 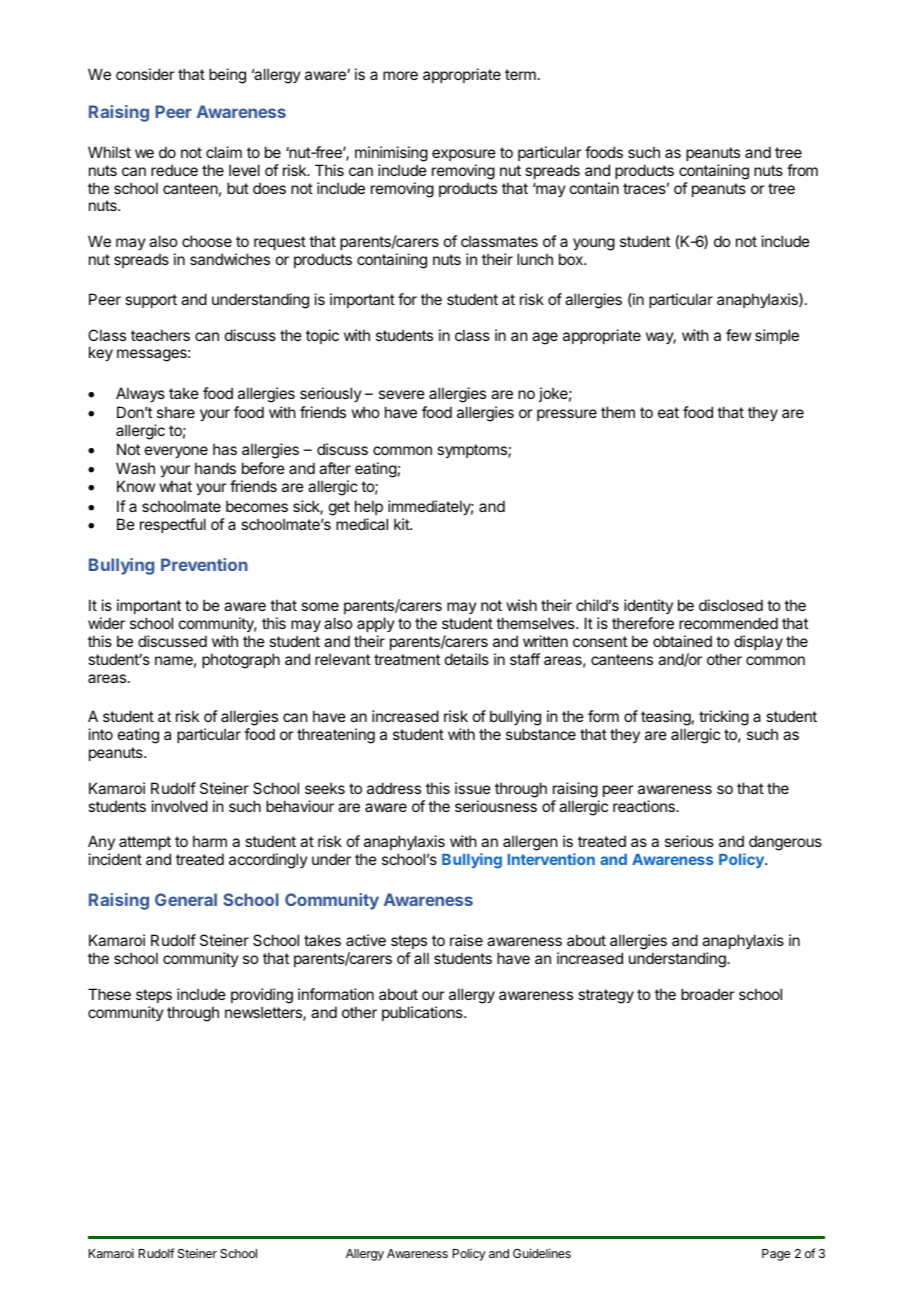 I want to click on broader, so click(x=707, y=994).
